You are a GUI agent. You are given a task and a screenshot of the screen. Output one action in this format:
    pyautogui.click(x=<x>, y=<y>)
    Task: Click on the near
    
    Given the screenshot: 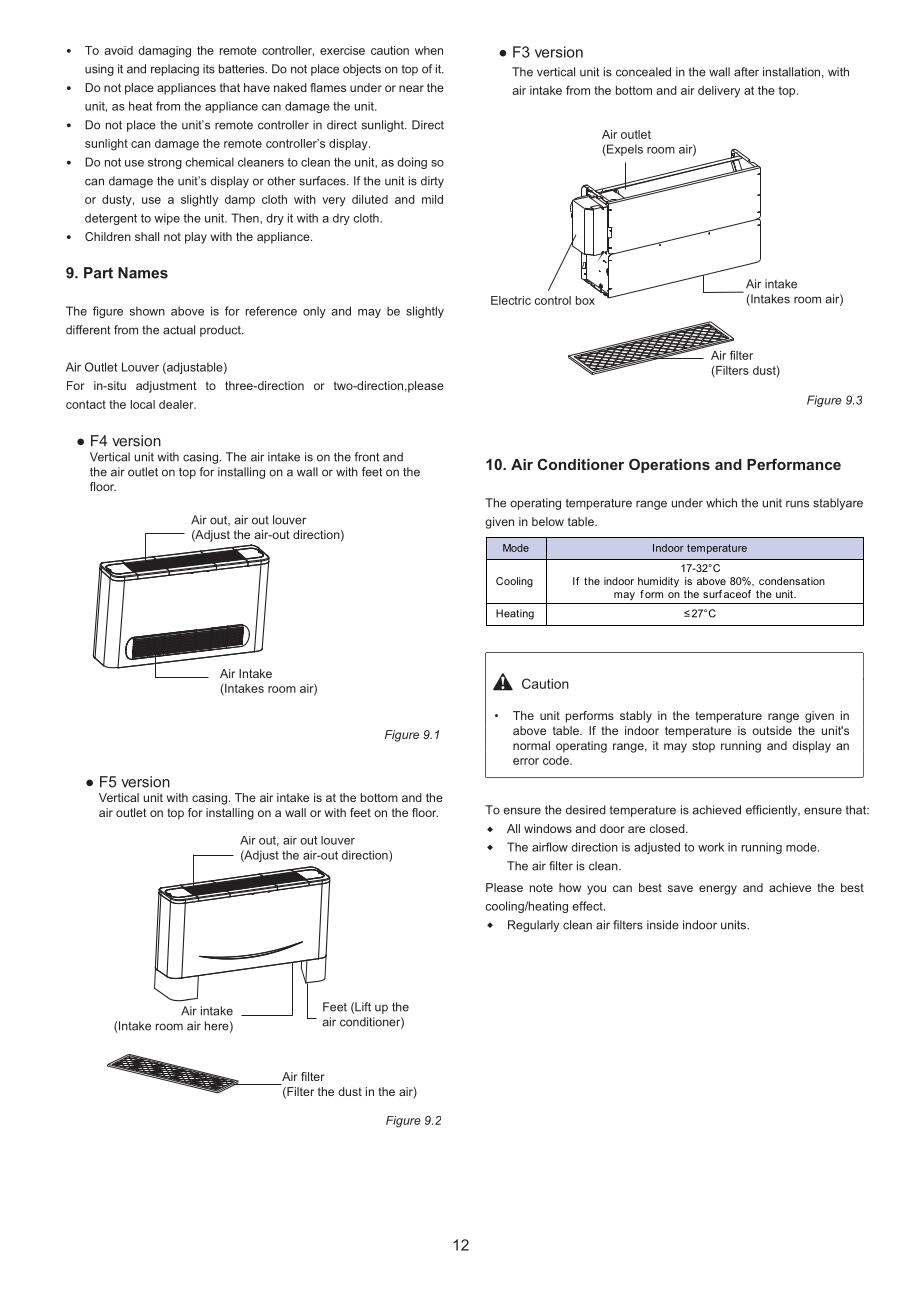 What is the action you would take?
    pyautogui.click(x=411, y=88)
